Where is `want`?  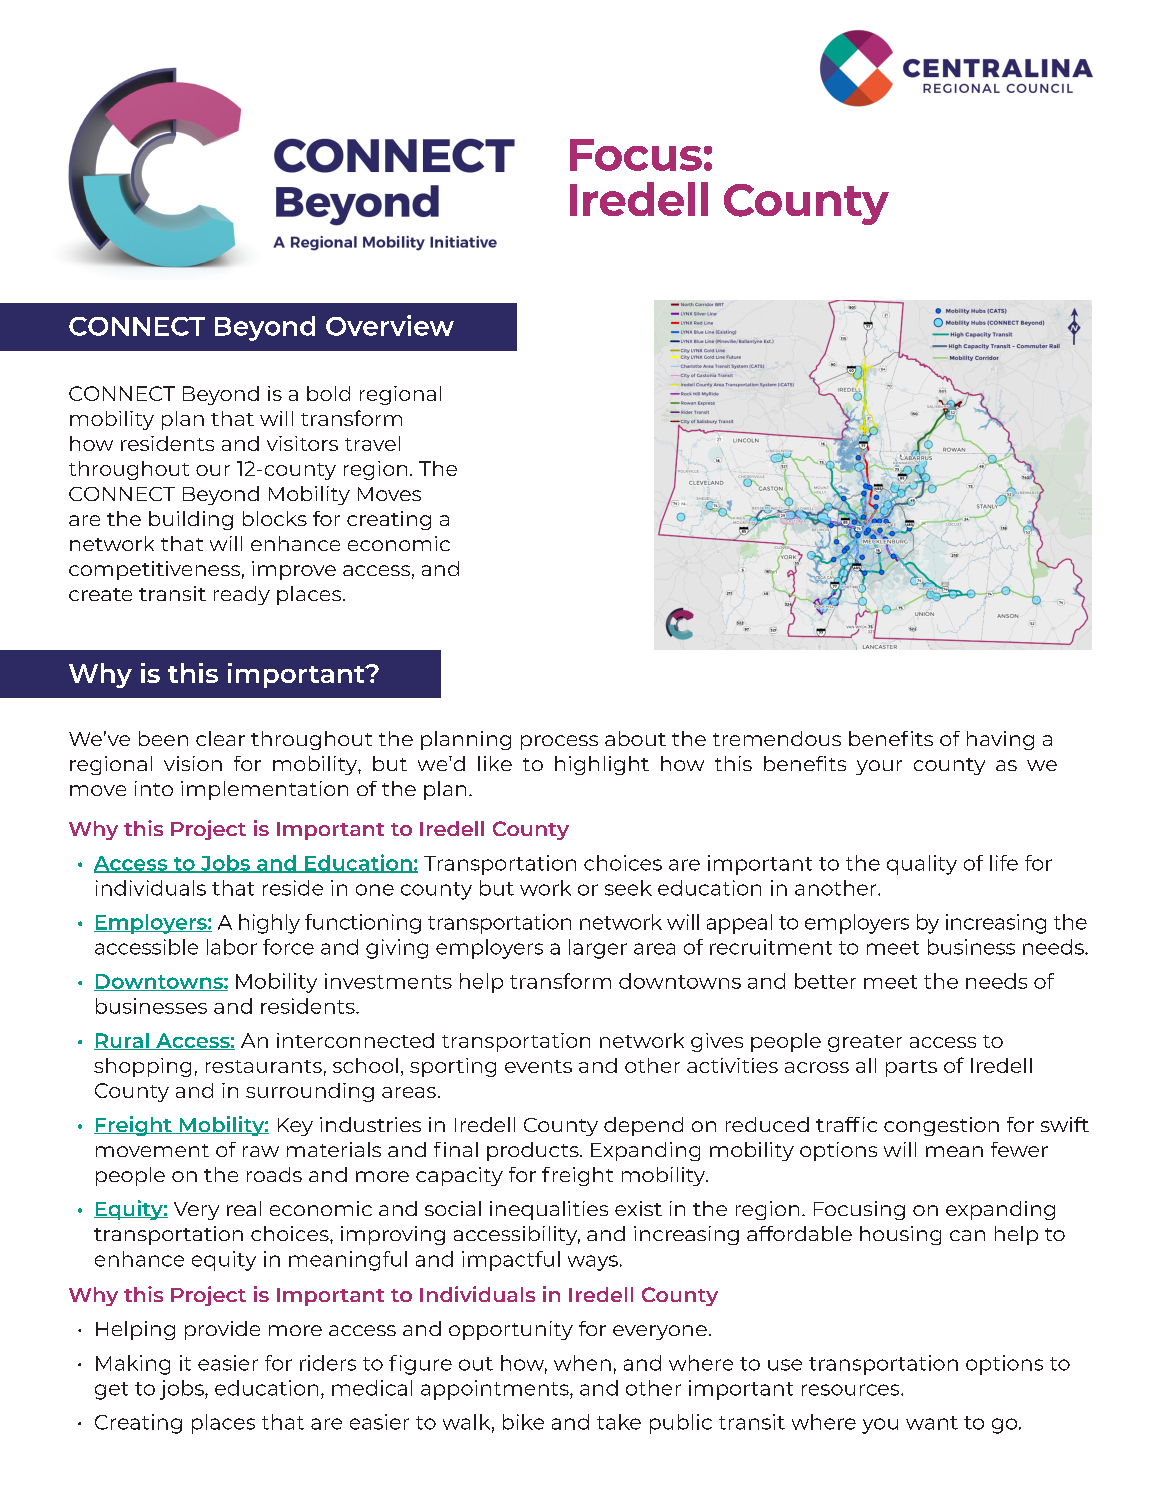 want is located at coordinates (932, 1423).
